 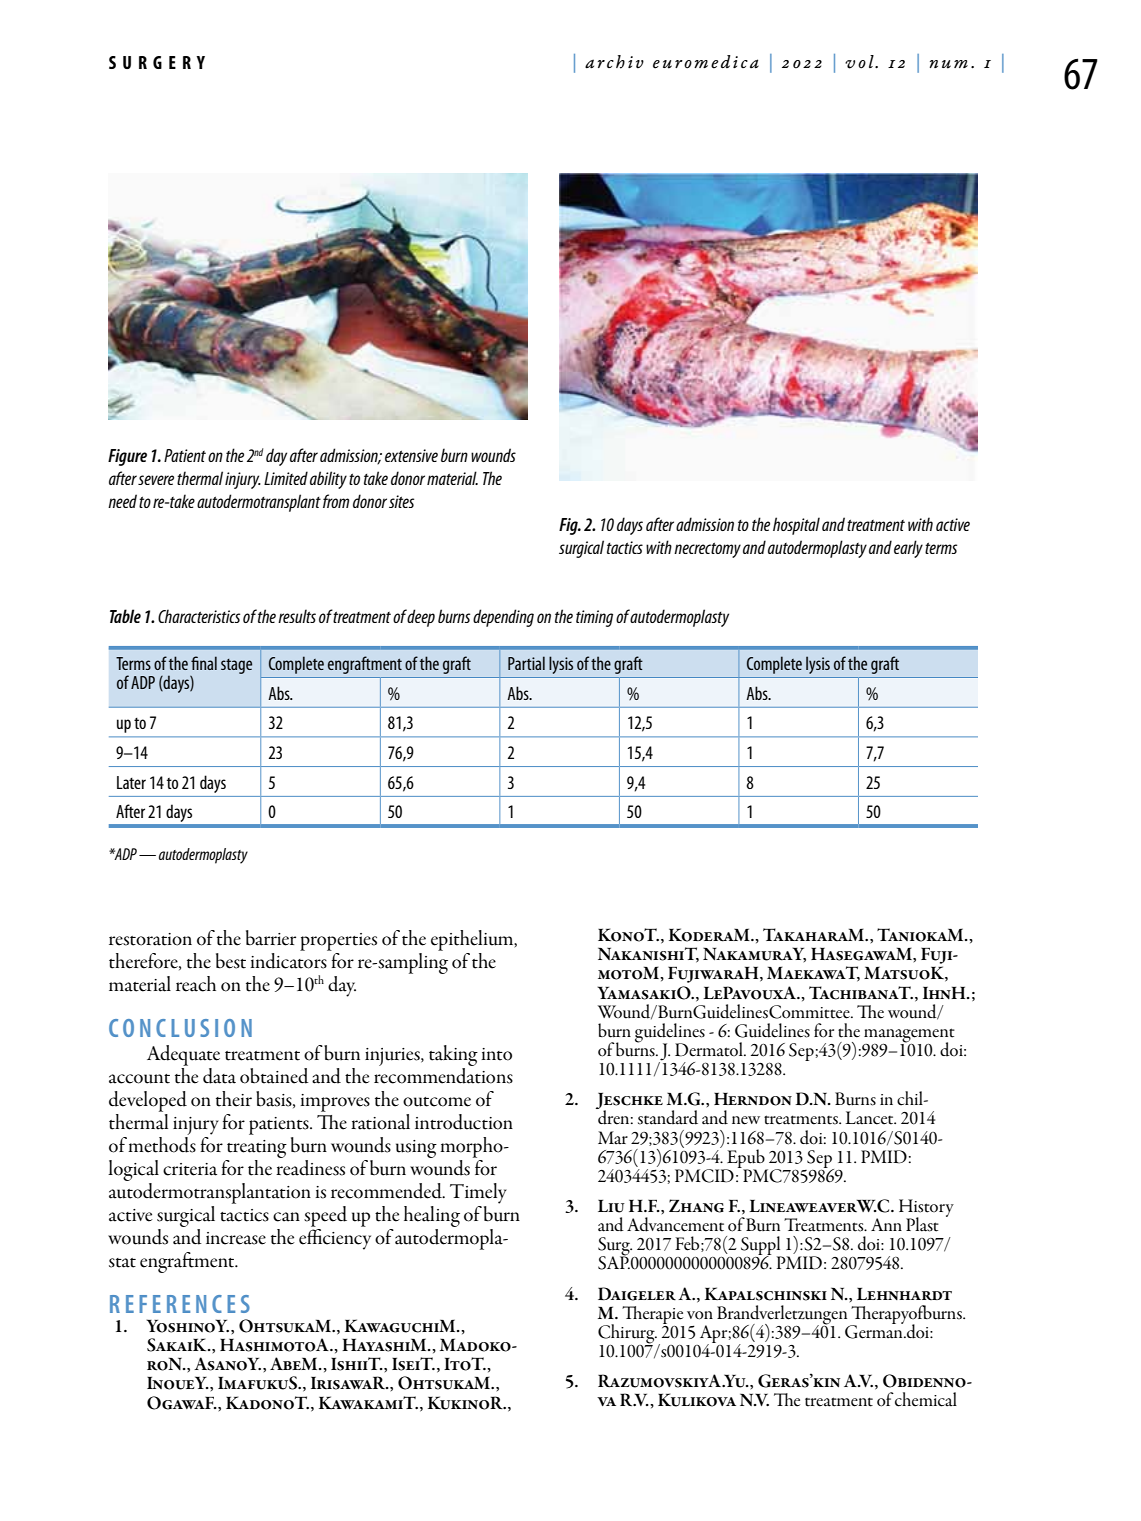 I want to click on barrier, so click(x=271, y=938).
